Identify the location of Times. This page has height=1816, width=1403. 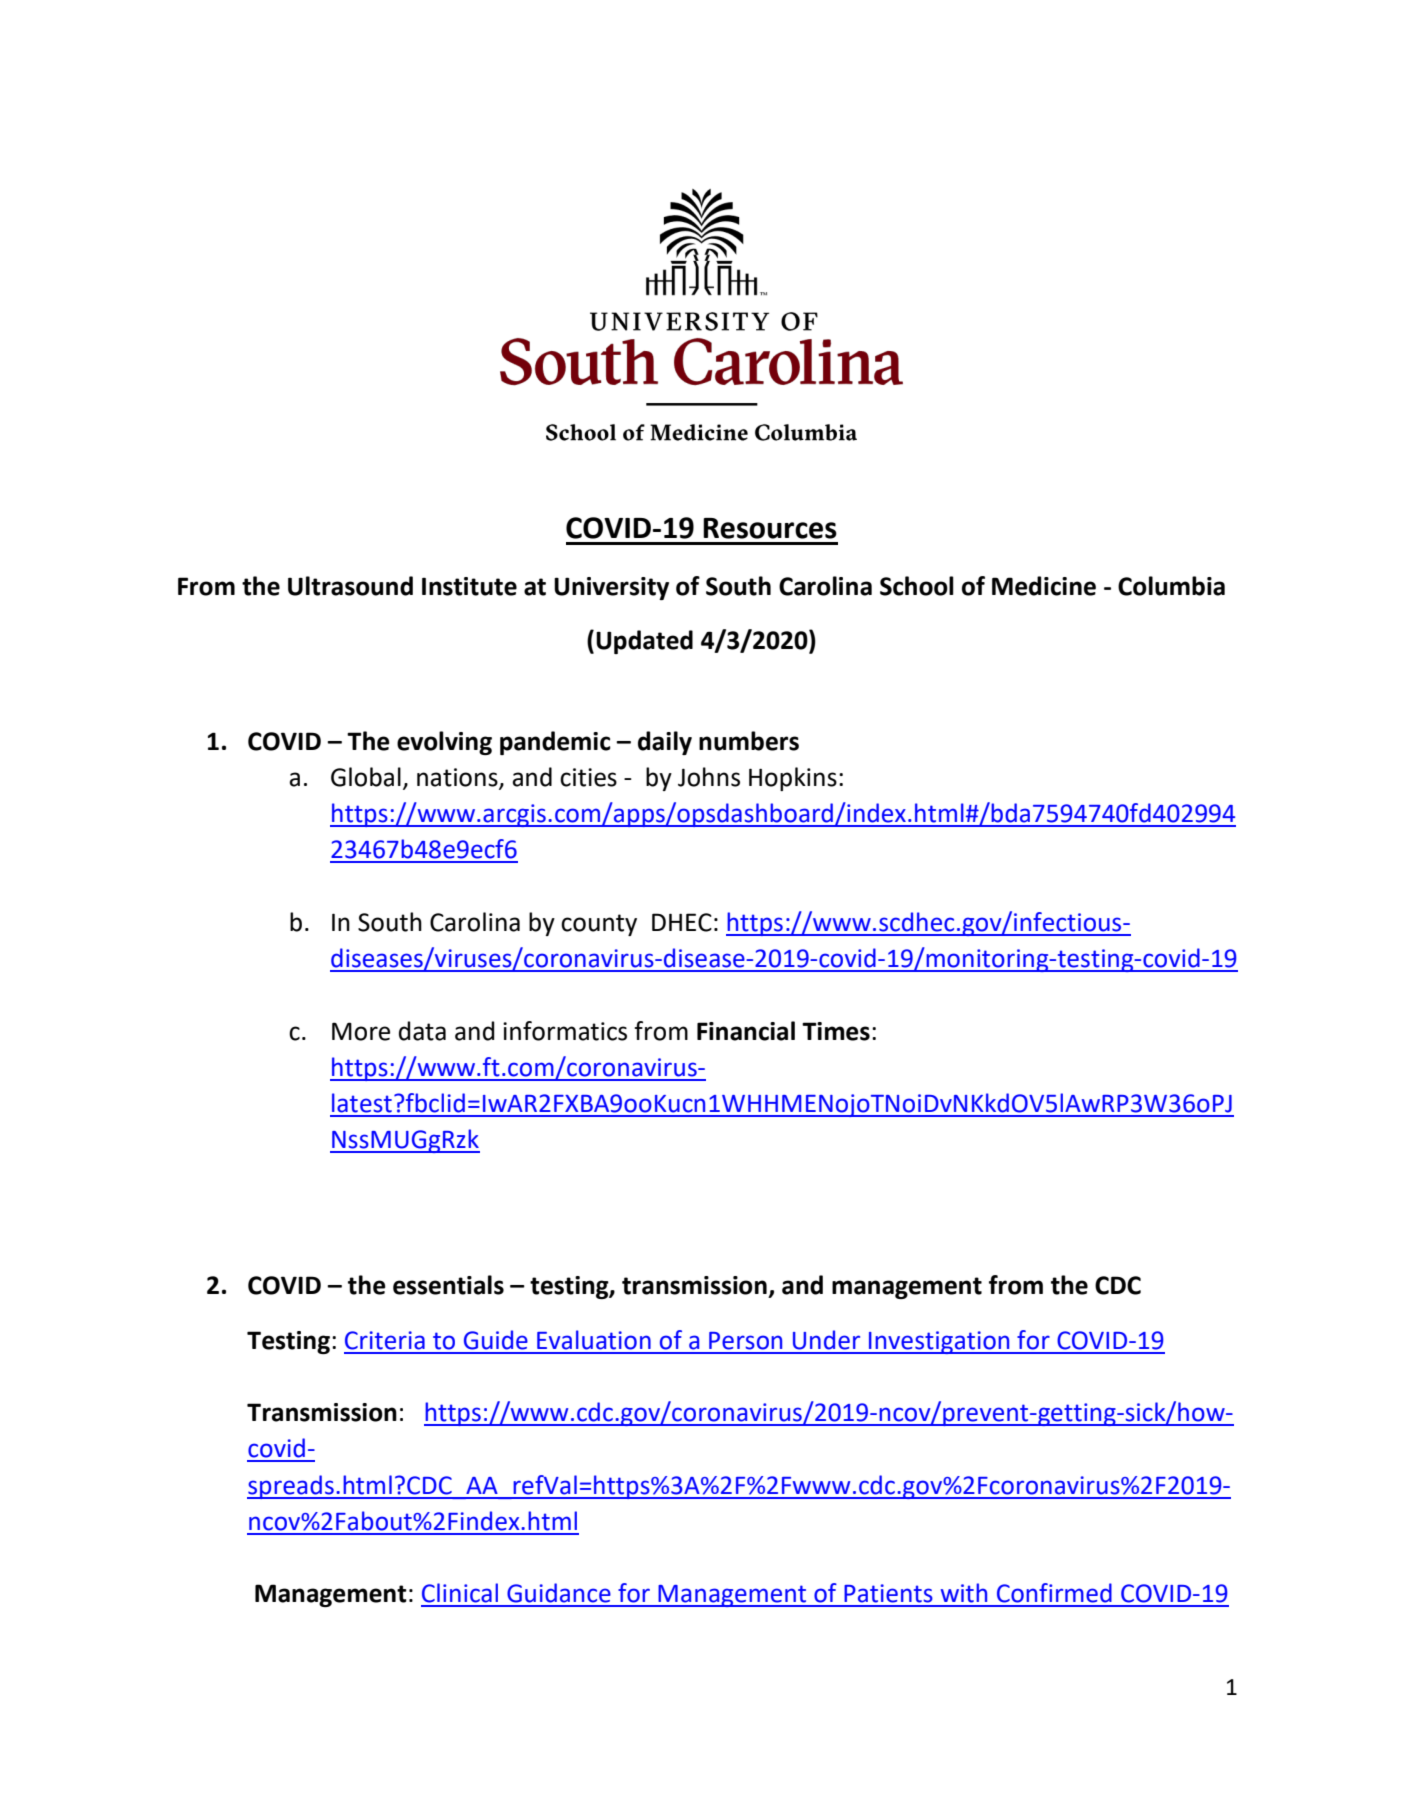
(836, 1031).
